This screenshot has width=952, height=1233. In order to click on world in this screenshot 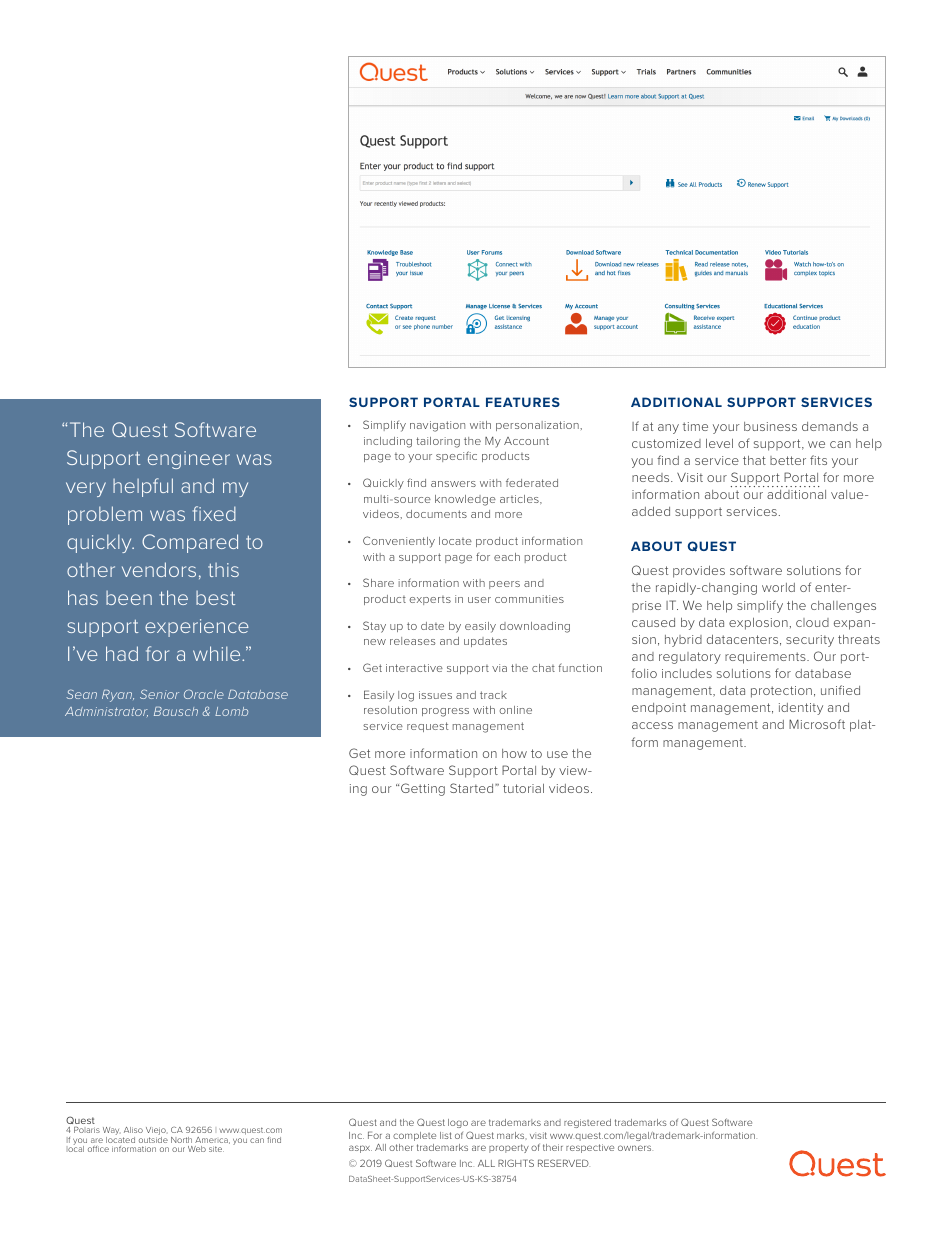, I will do `click(778, 587)`.
